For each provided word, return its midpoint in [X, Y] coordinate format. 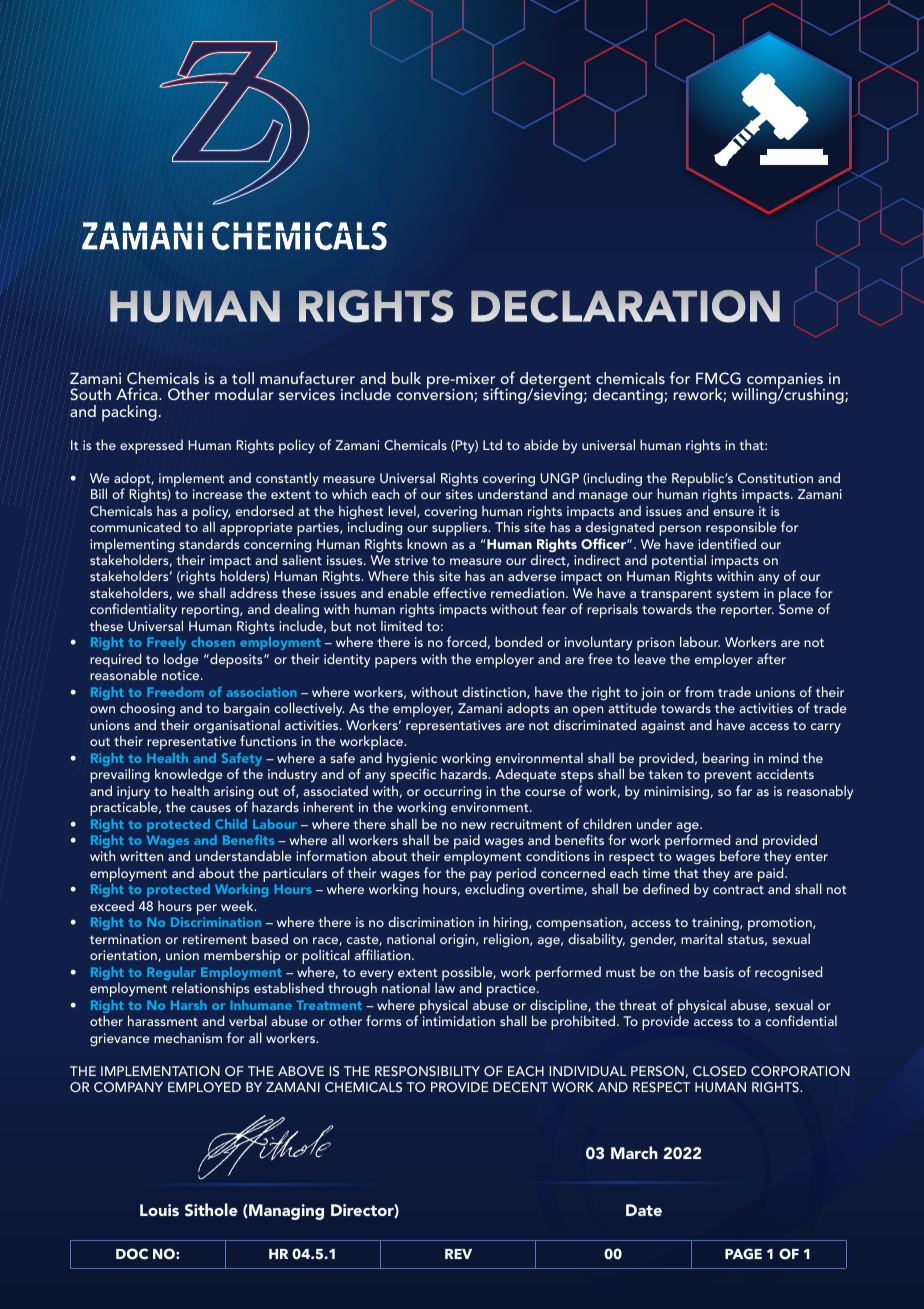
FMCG [718, 378]
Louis [159, 1210]
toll [243, 378]
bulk [406, 378]
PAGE [743, 1253]
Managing [285, 1212]
